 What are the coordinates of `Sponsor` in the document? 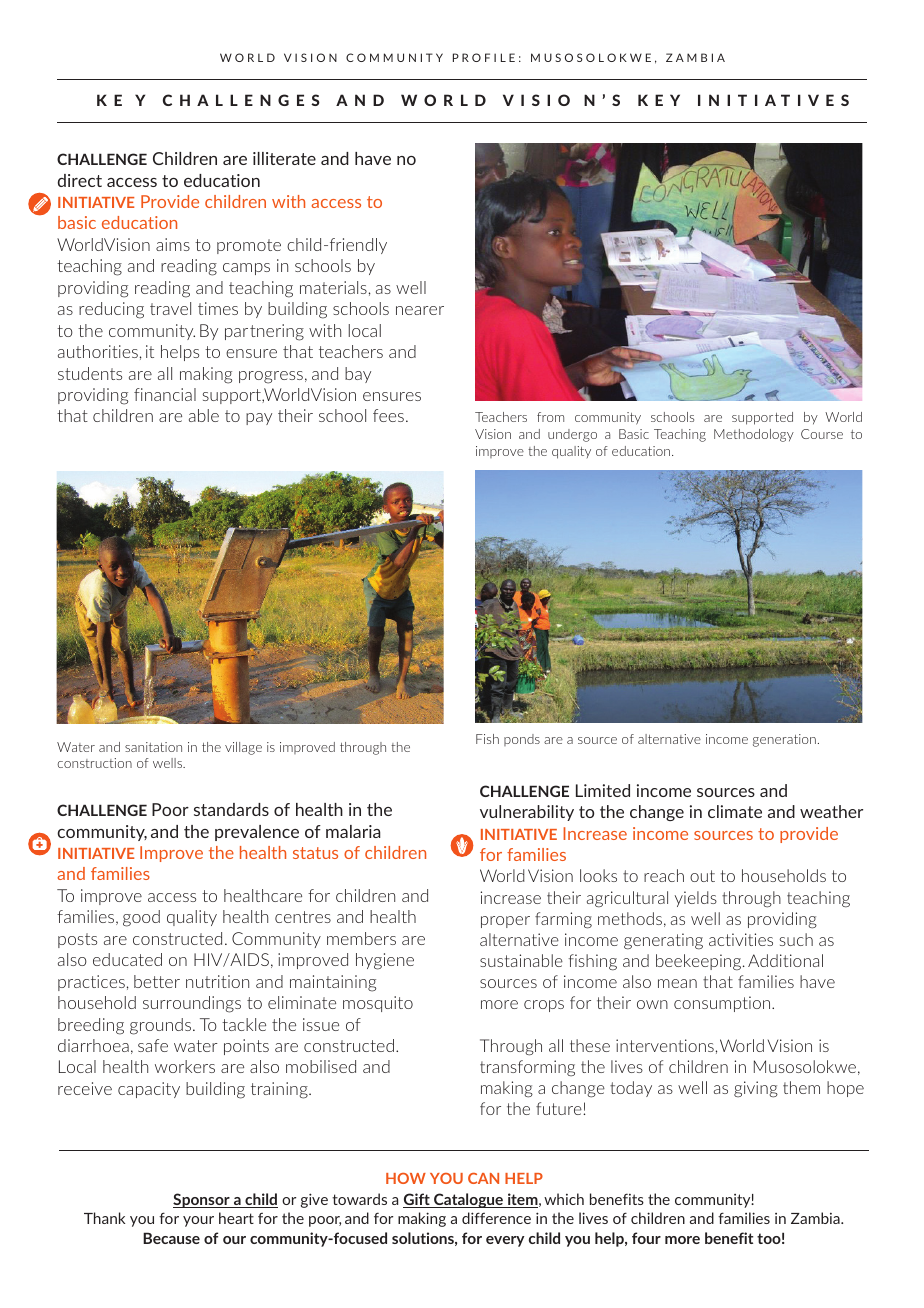 It's located at (202, 1200).
